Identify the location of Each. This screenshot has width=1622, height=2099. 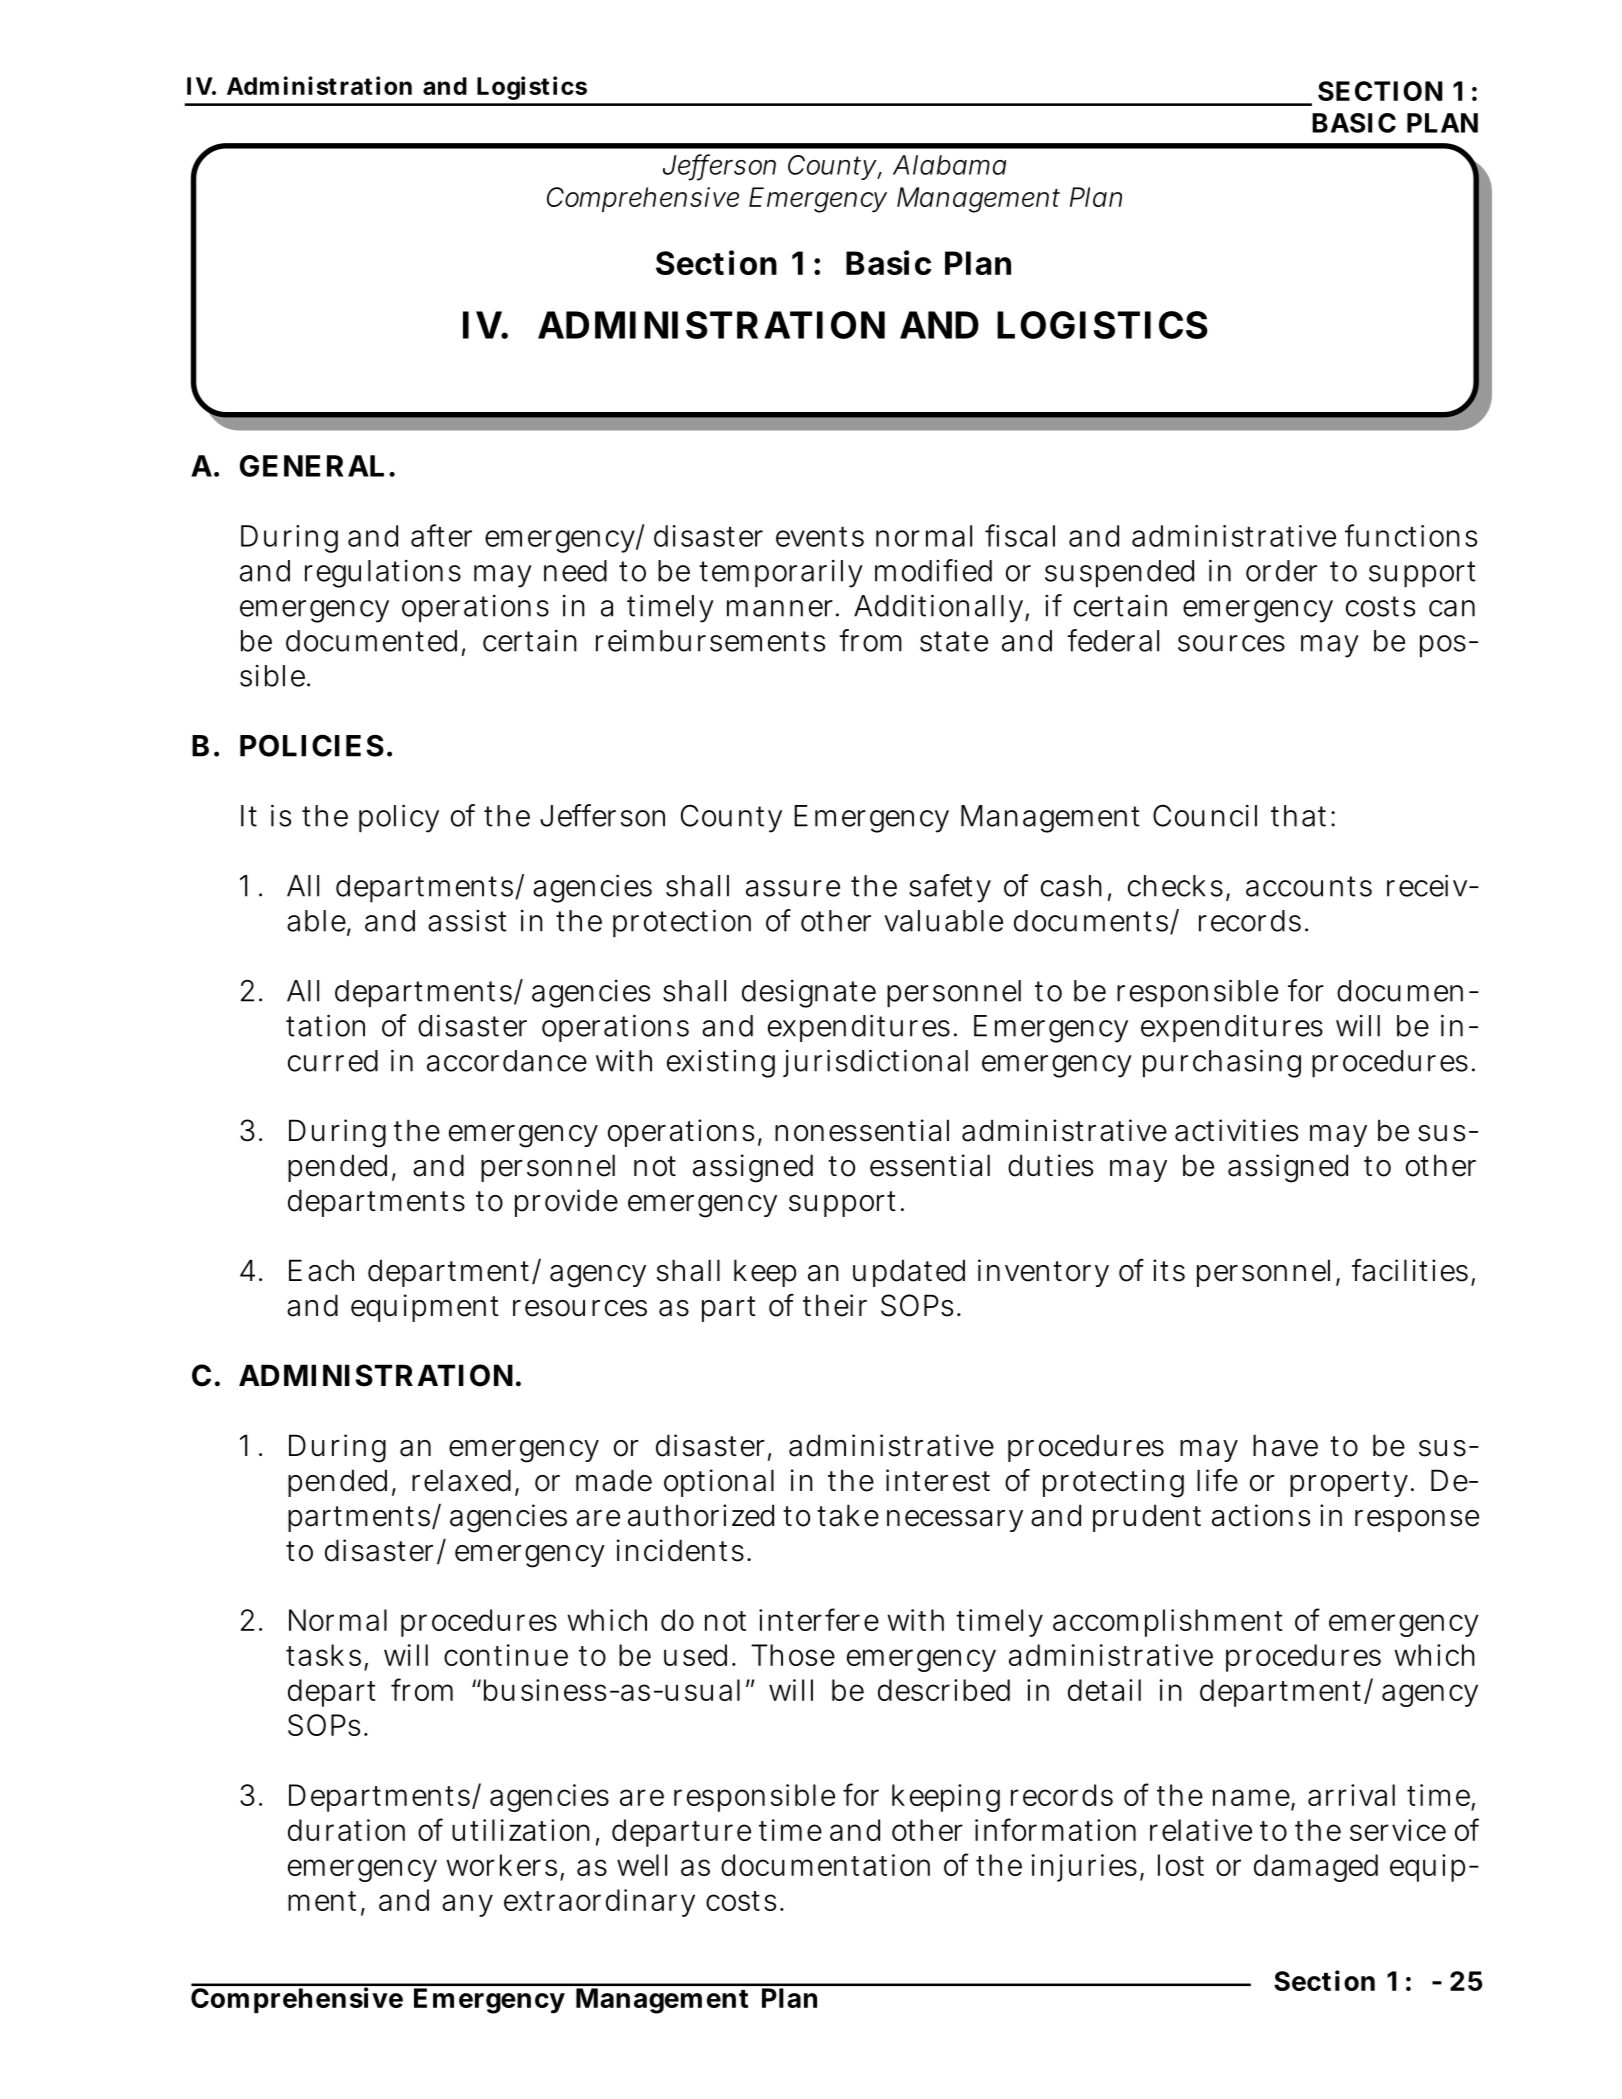
(321, 1270).
